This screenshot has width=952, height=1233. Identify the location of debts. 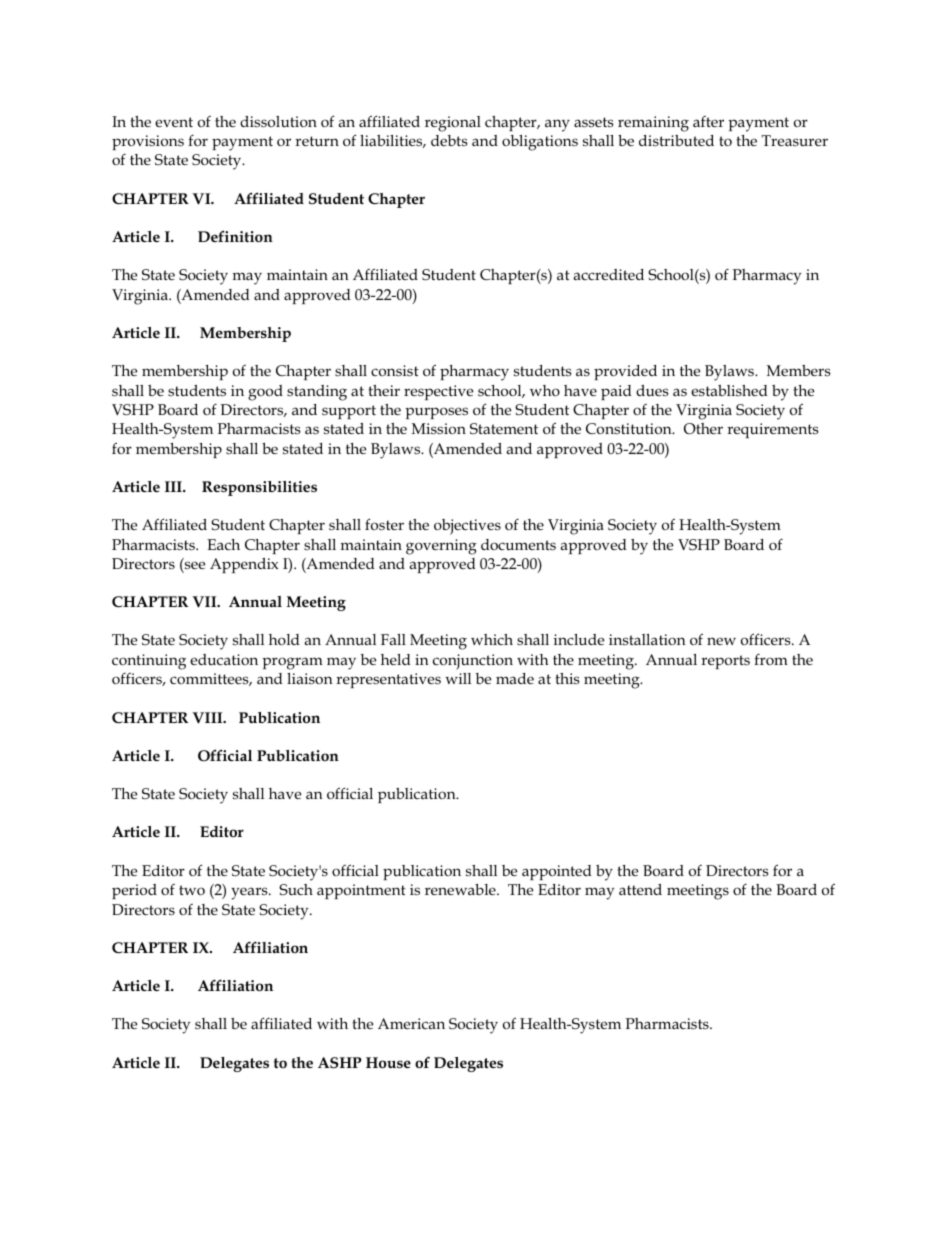
(449, 140).
